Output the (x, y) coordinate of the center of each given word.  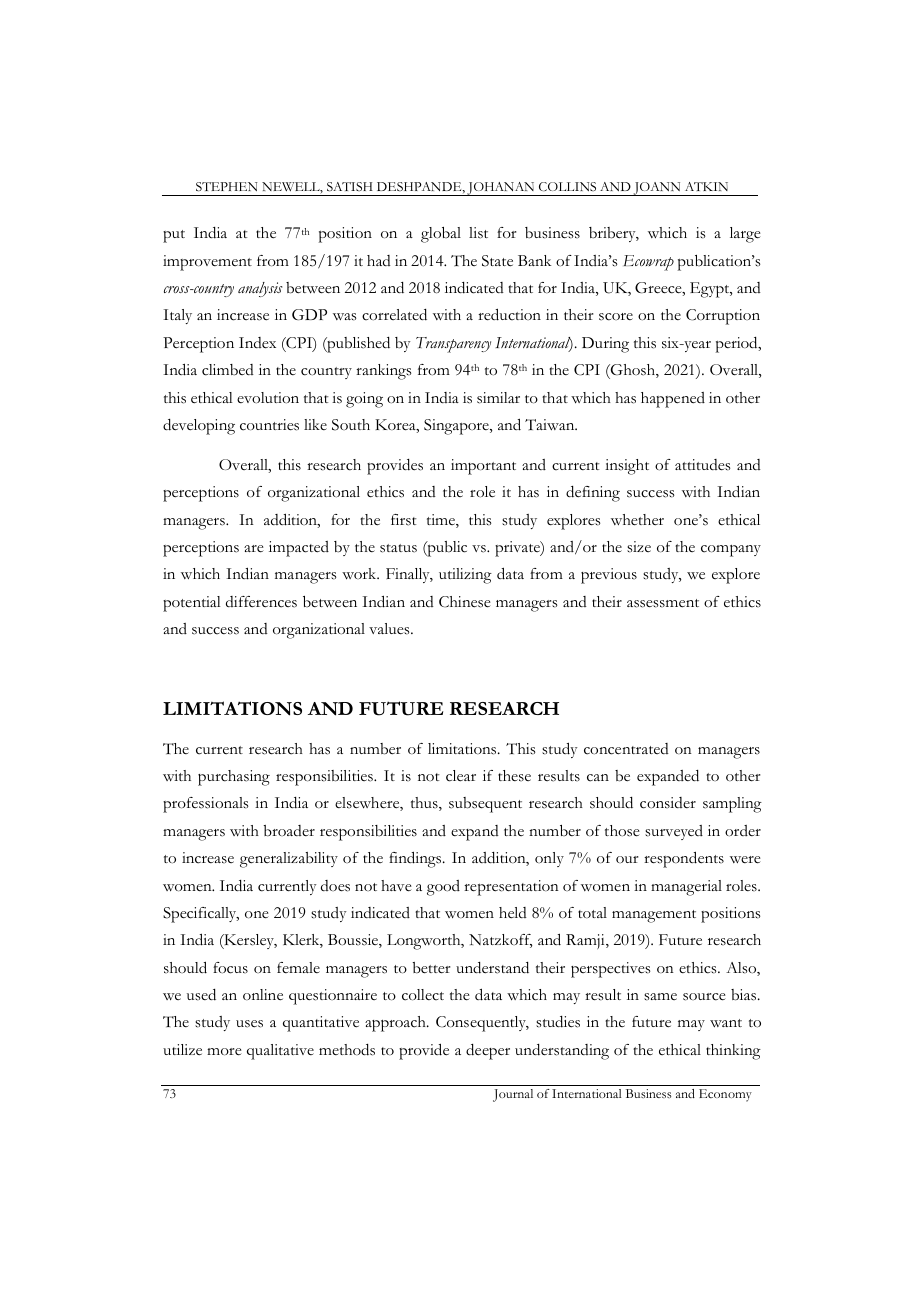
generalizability (289, 860)
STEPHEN (227, 187)
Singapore (457, 427)
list (478, 233)
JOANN (657, 189)
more (224, 1052)
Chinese (465, 602)
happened (673, 400)
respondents (684, 859)
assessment (663, 603)
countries (269, 425)
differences (261, 602)
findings (416, 859)
